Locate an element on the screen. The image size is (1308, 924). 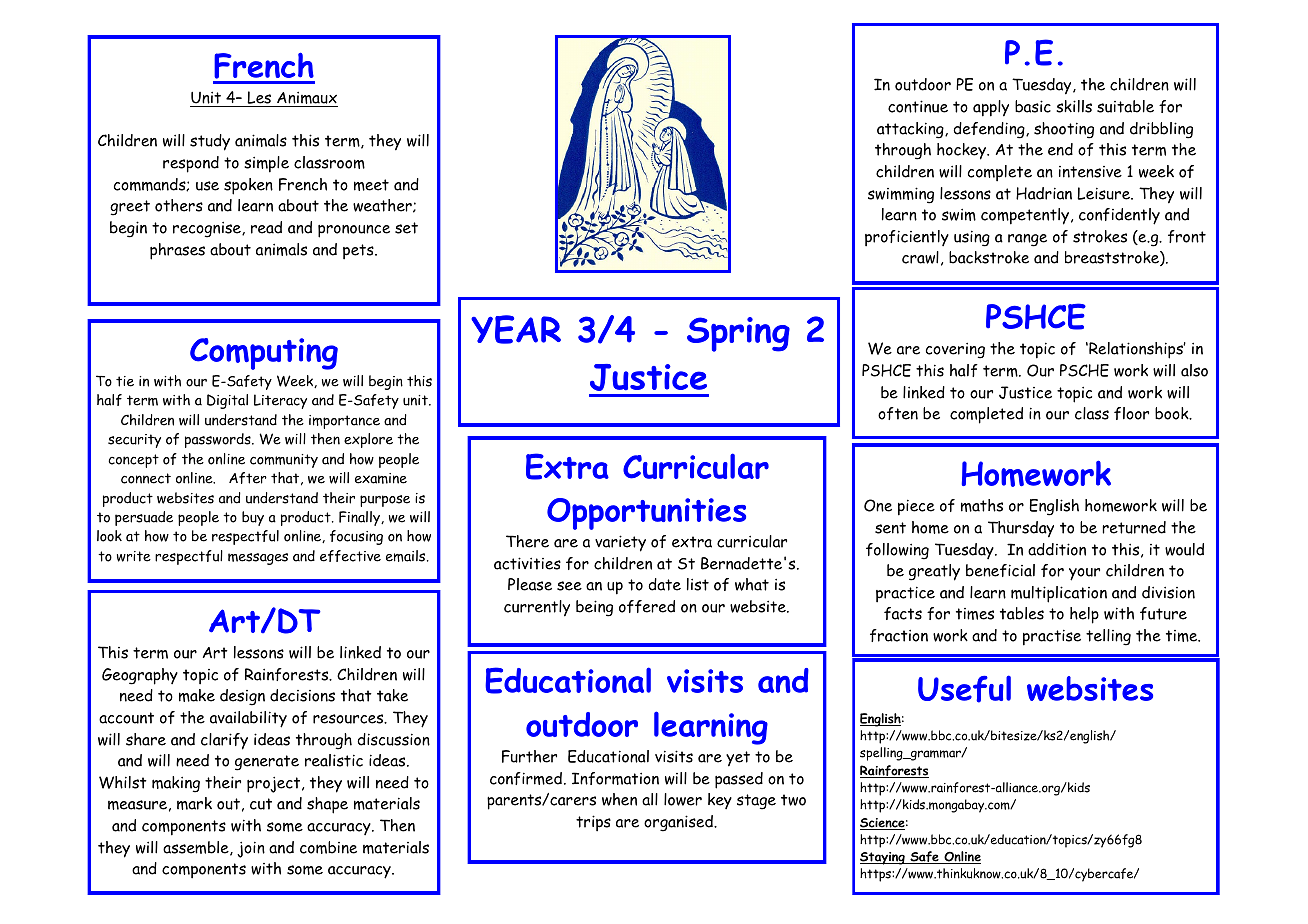
join is located at coordinates (251, 849).
